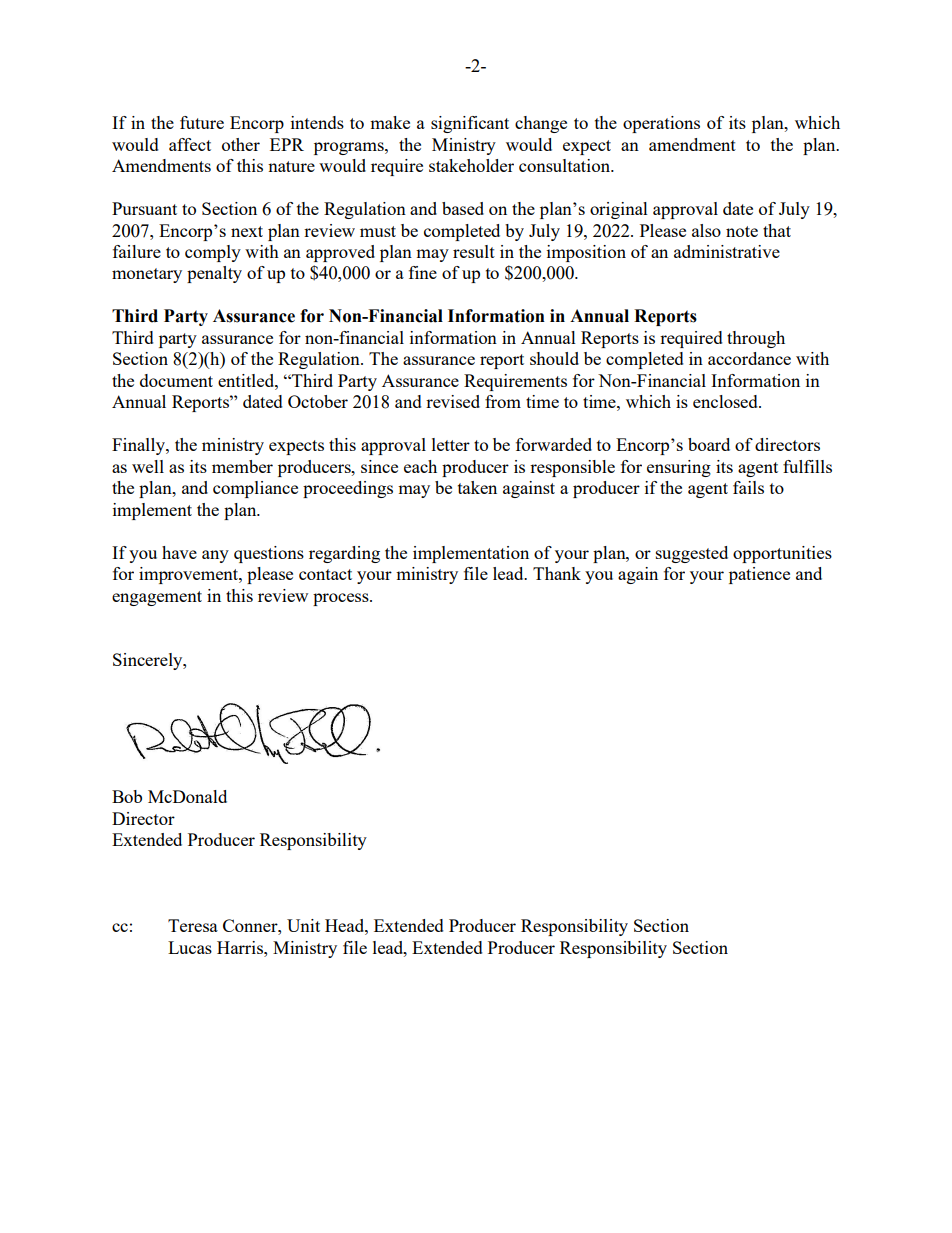 This page has width=952, height=1233. Describe the element at coordinates (661, 124) in the page. I see `operations` at that location.
